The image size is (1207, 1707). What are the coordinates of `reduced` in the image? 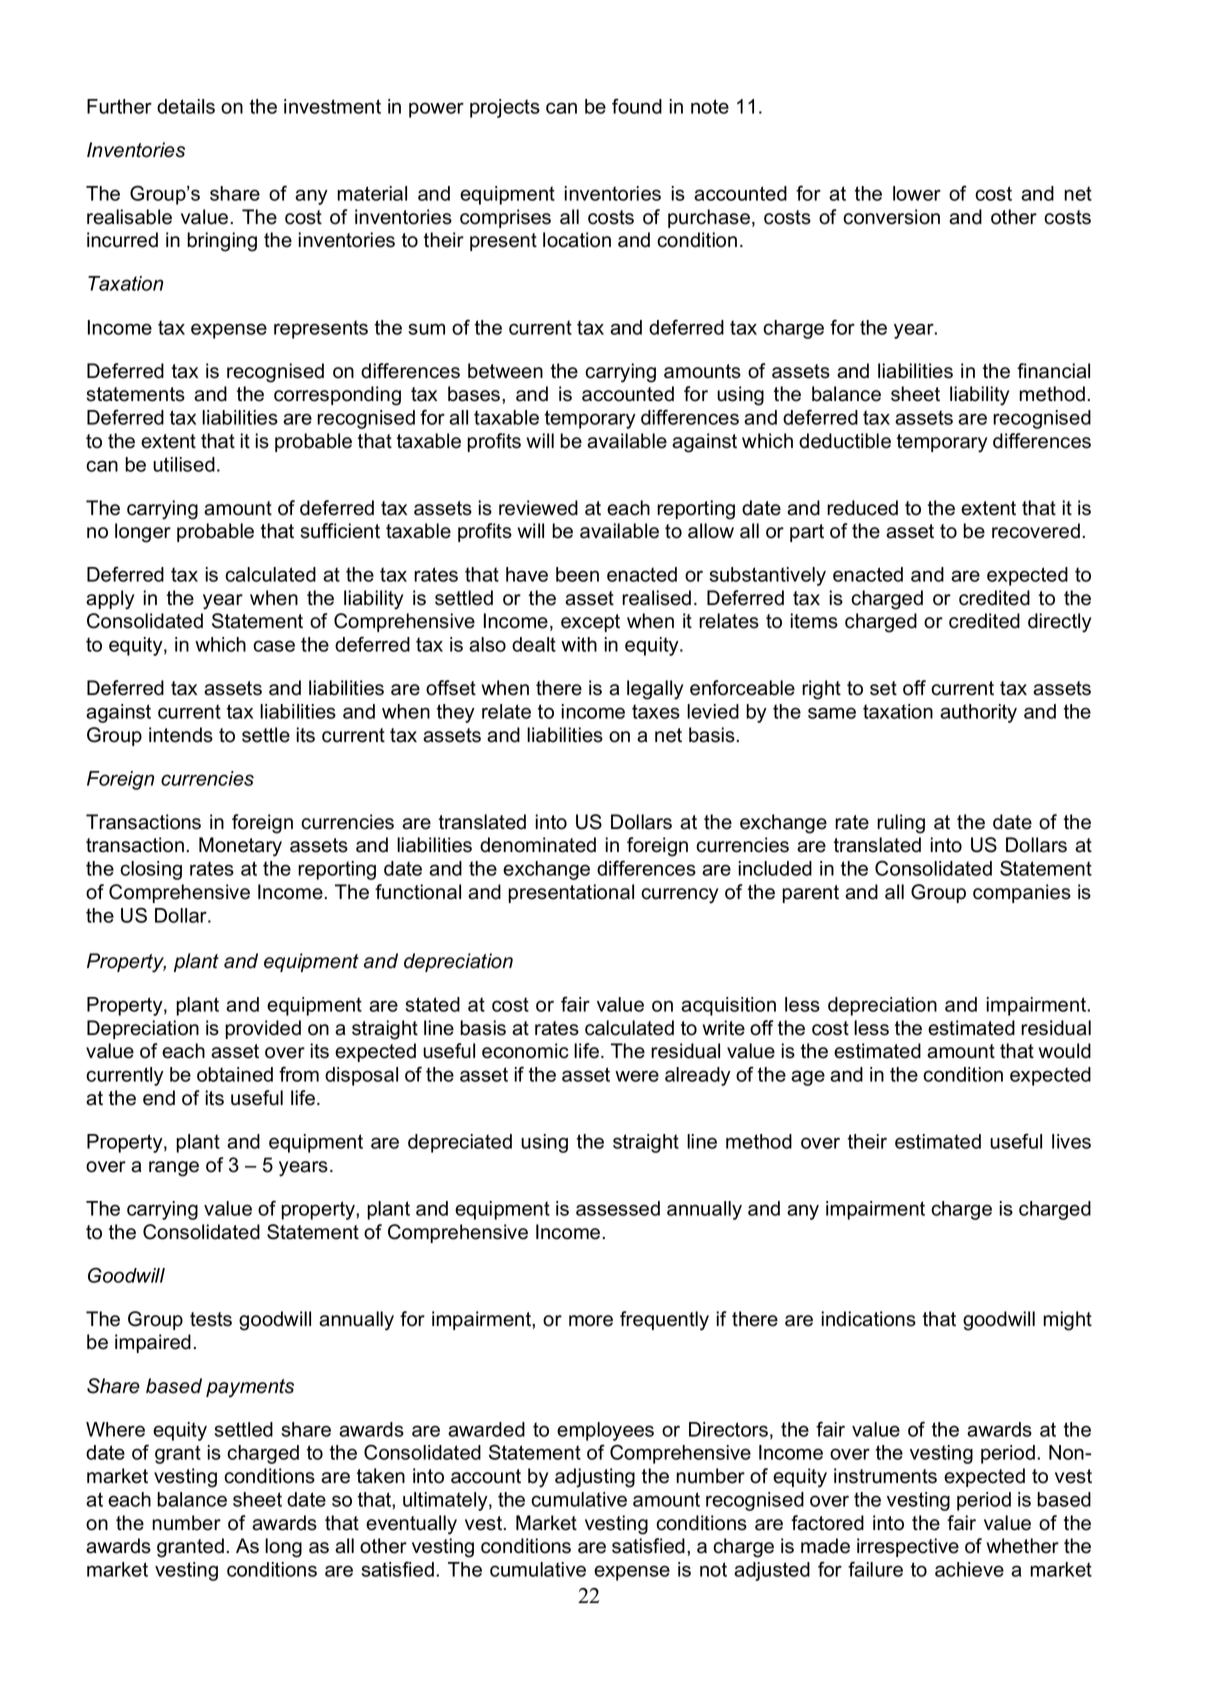 It's located at (862, 508).
